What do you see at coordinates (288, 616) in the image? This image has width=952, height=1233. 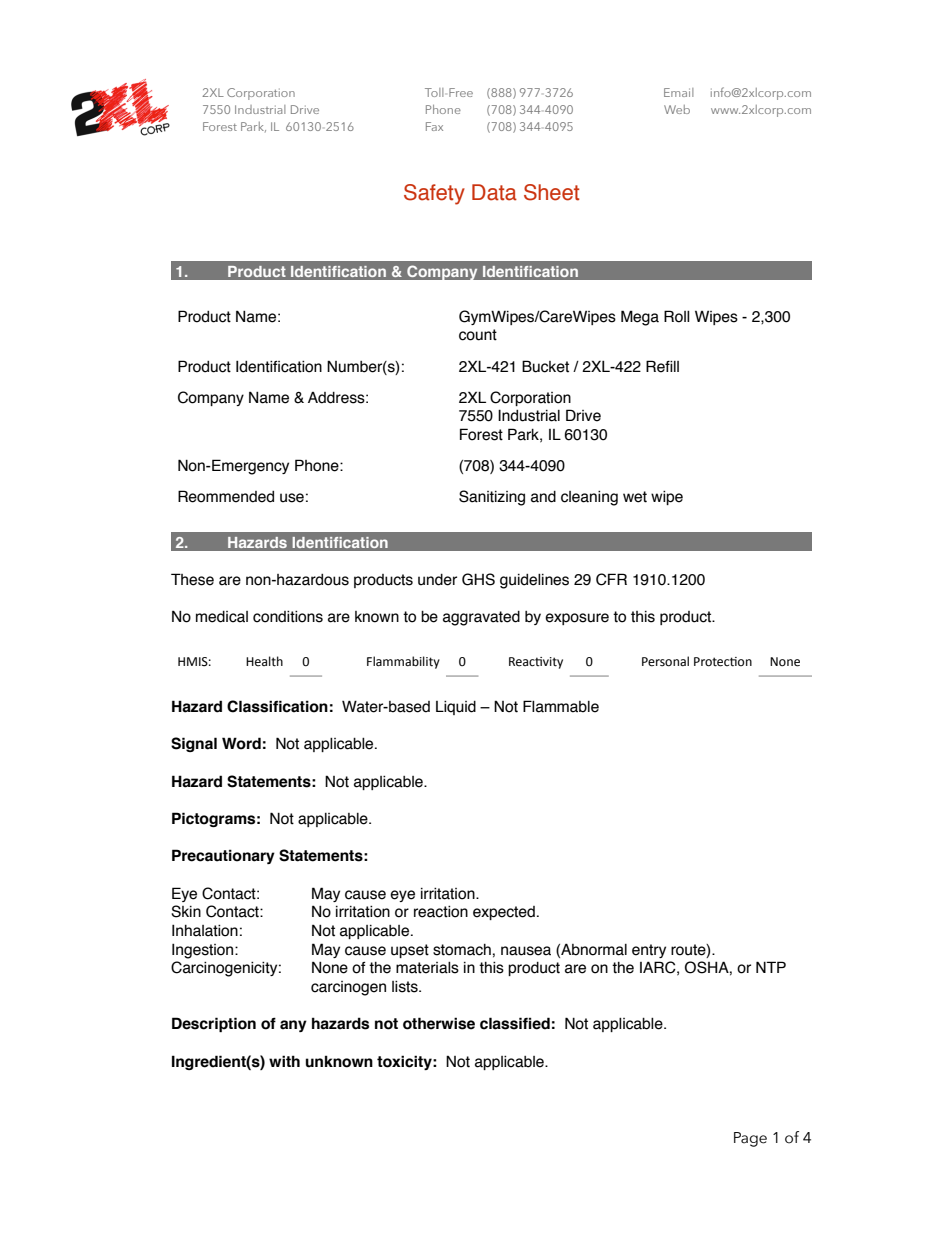 I see `conditions` at bounding box center [288, 616].
